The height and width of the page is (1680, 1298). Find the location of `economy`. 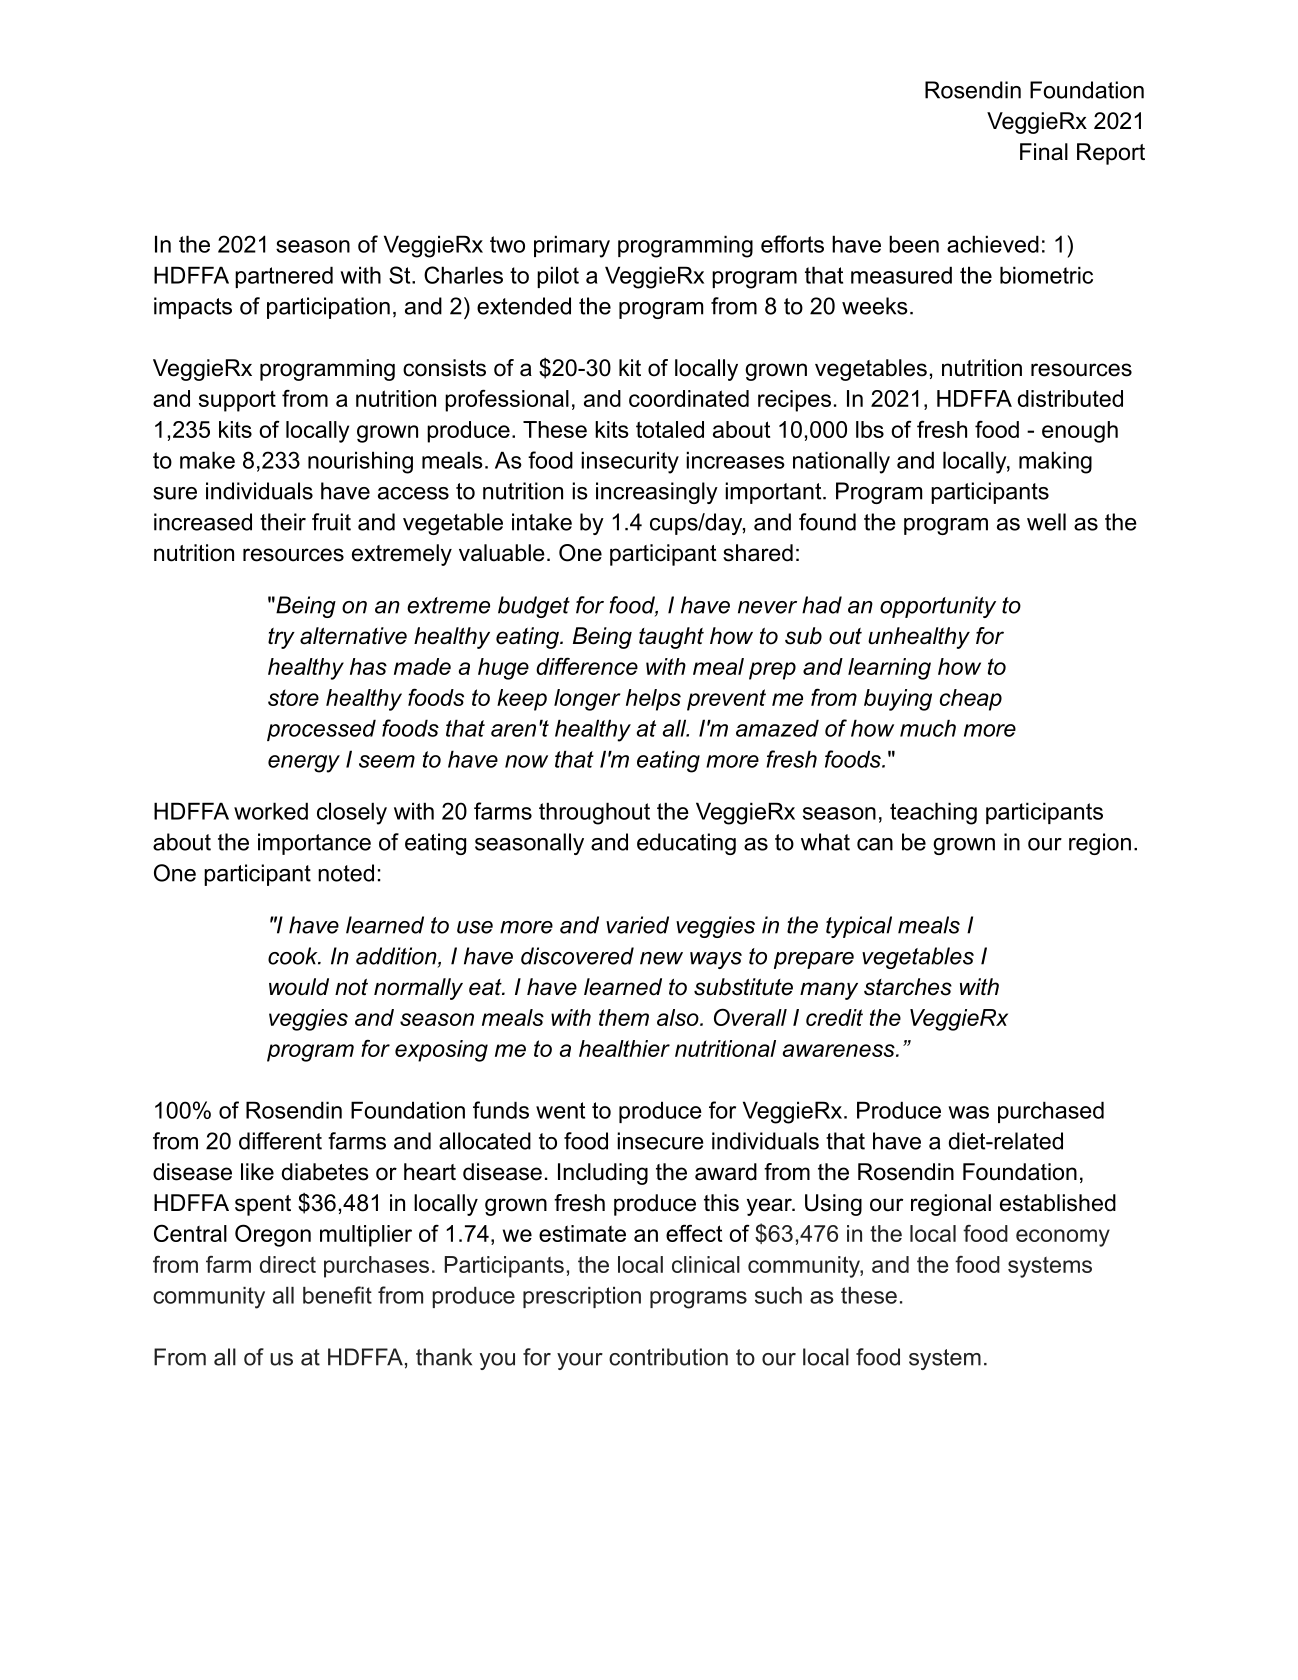

economy is located at coordinates (1063, 1238).
